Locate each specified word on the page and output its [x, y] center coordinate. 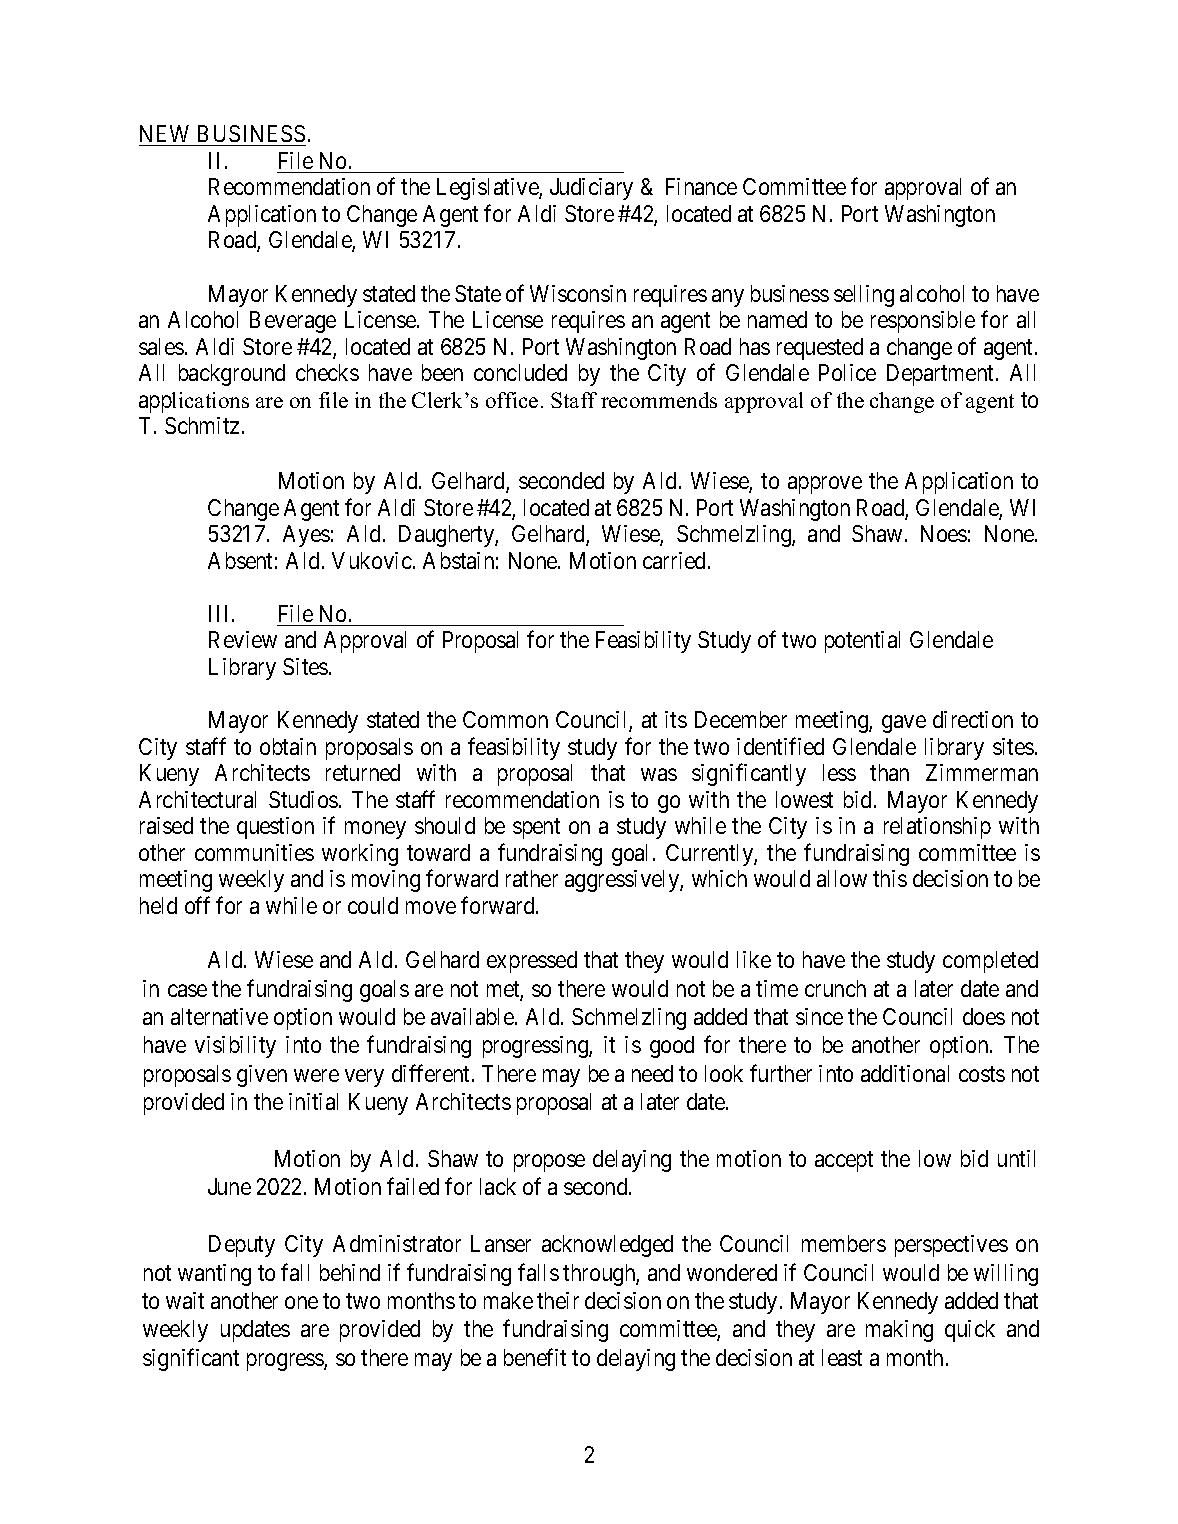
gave [904, 724]
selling [864, 296]
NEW [164, 133]
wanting [214, 1275]
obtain [288, 746]
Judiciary [591, 189]
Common [505, 719]
